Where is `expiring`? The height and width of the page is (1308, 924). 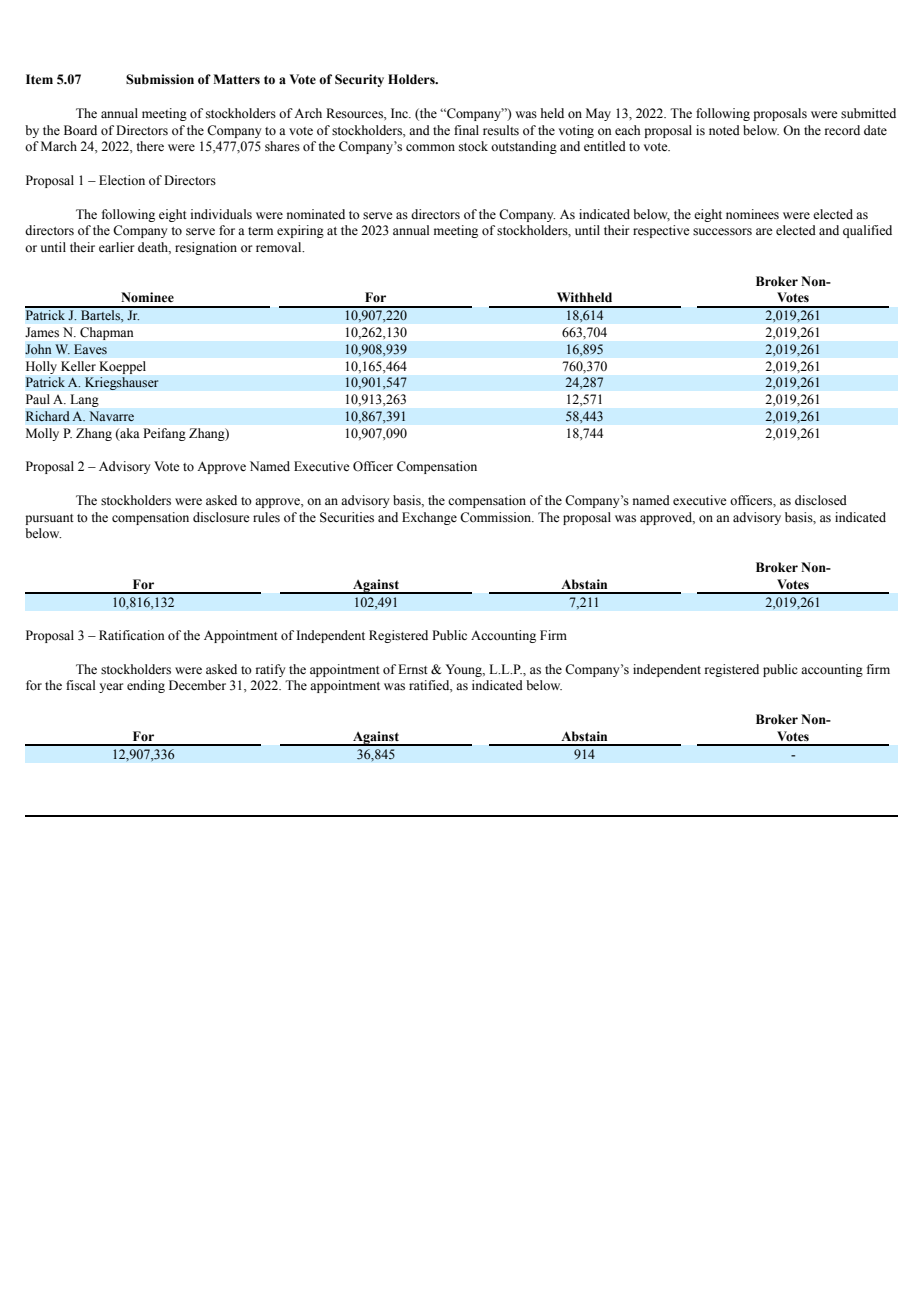 expiring is located at coordinates (300, 231).
